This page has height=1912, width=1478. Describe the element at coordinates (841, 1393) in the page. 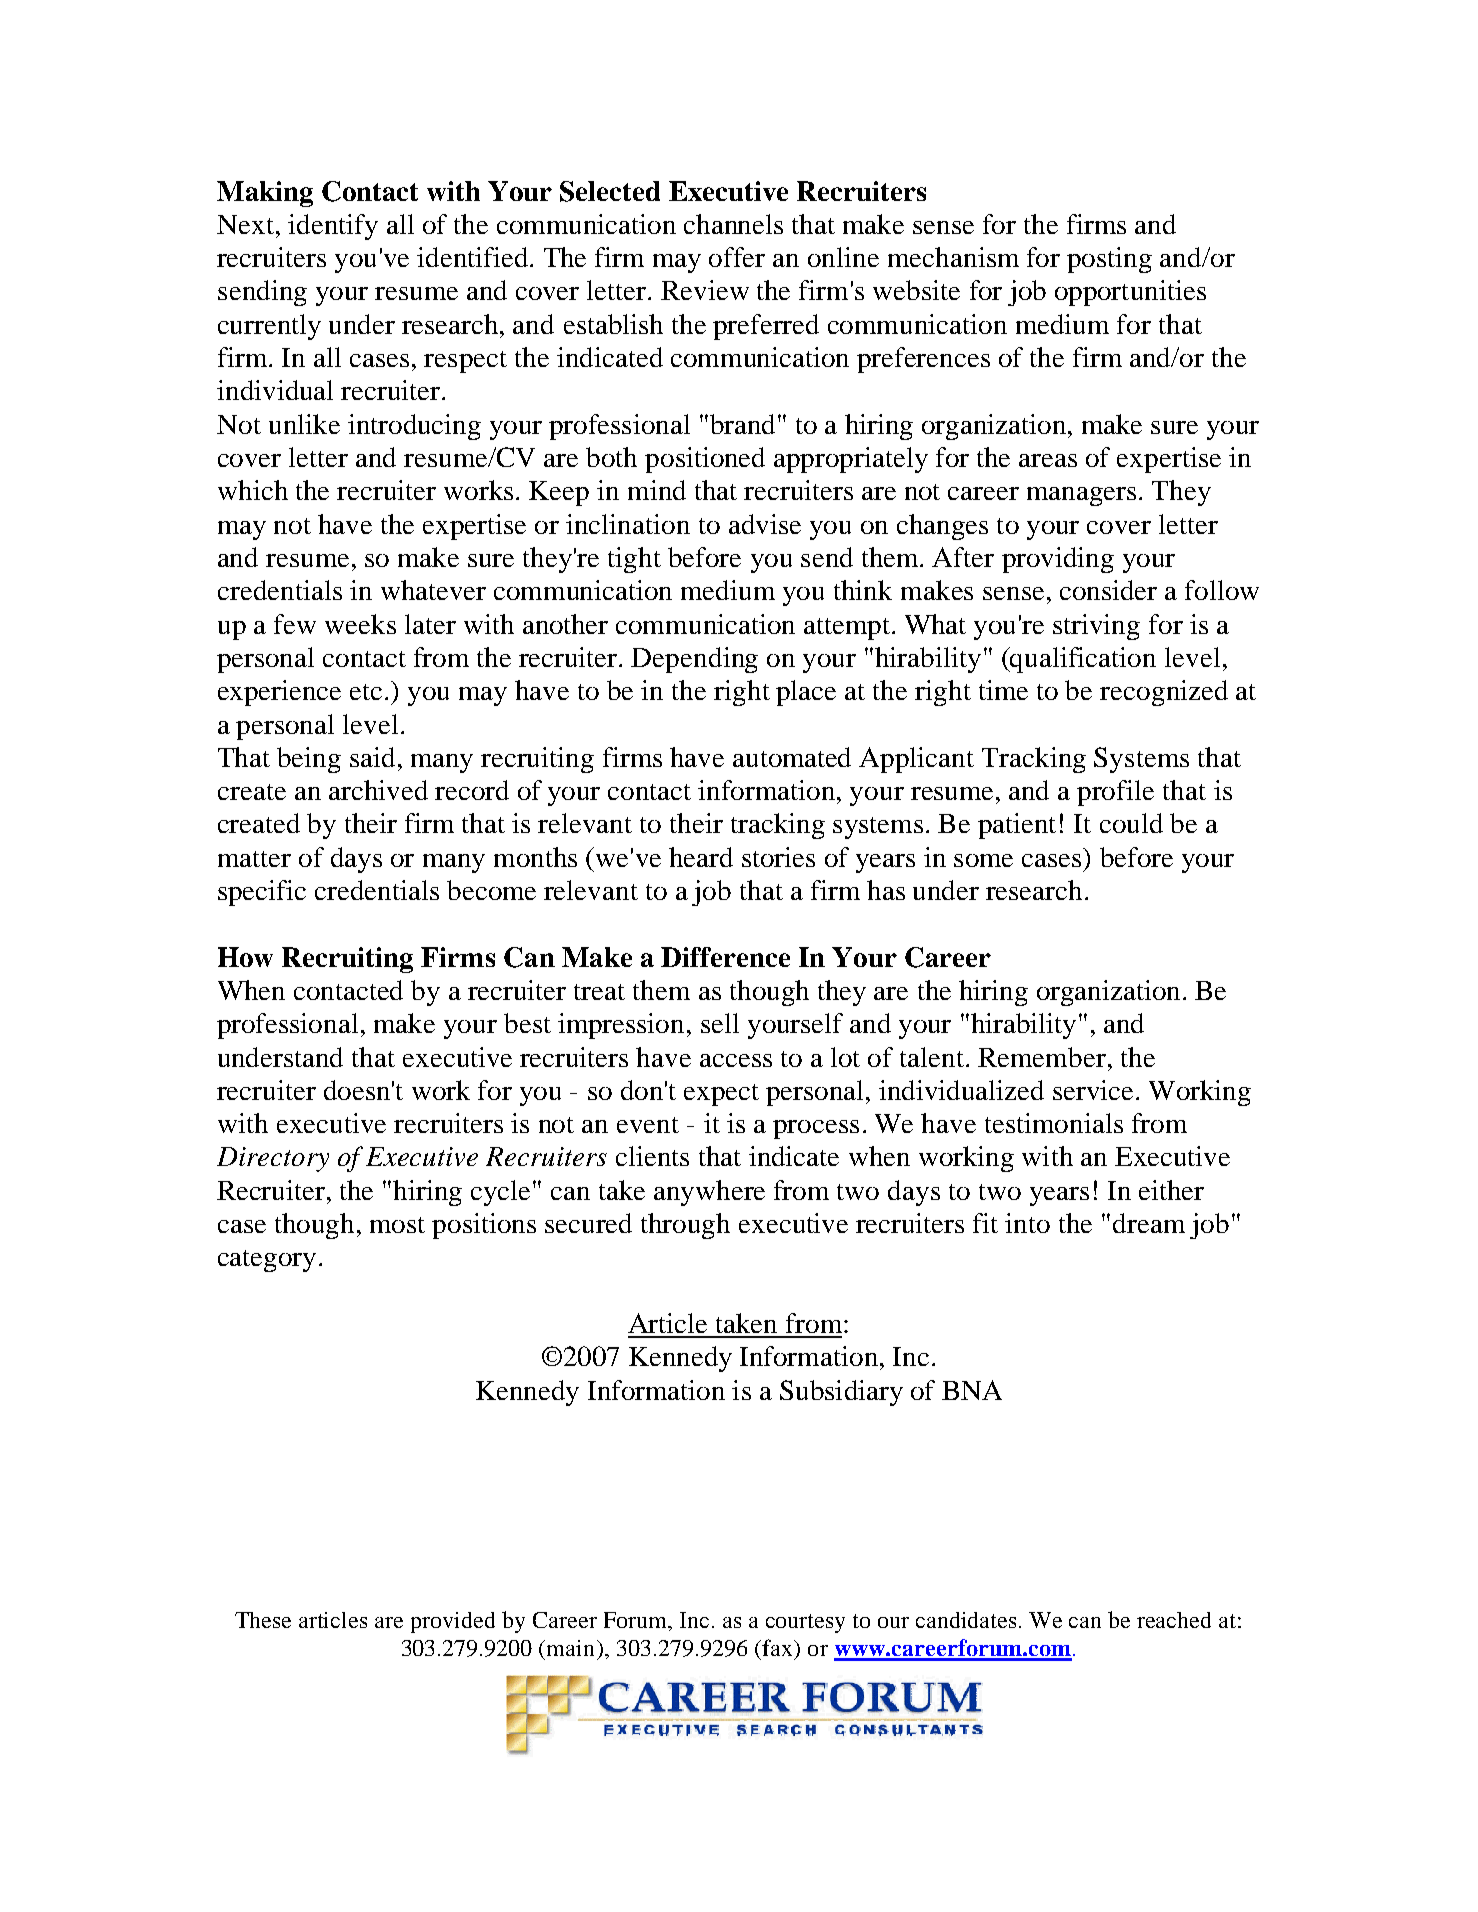

I see `Subsidiary` at that location.
